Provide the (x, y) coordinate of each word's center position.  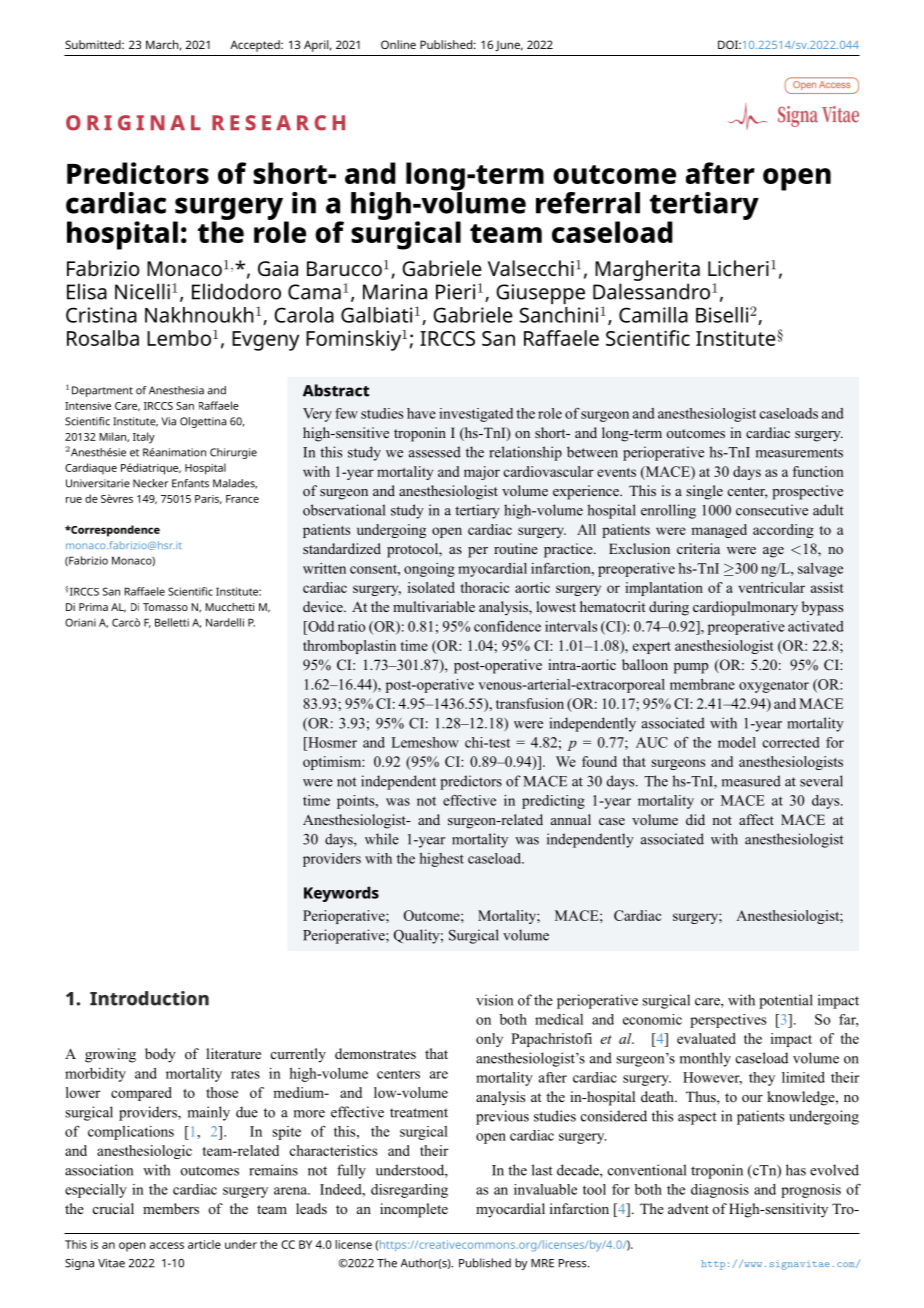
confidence (507, 626)
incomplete (414, 1210)
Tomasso (165, 607)
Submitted (94, 44)
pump (691, 668)
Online (398, 44)
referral (588, 203)
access (167, 1245)
